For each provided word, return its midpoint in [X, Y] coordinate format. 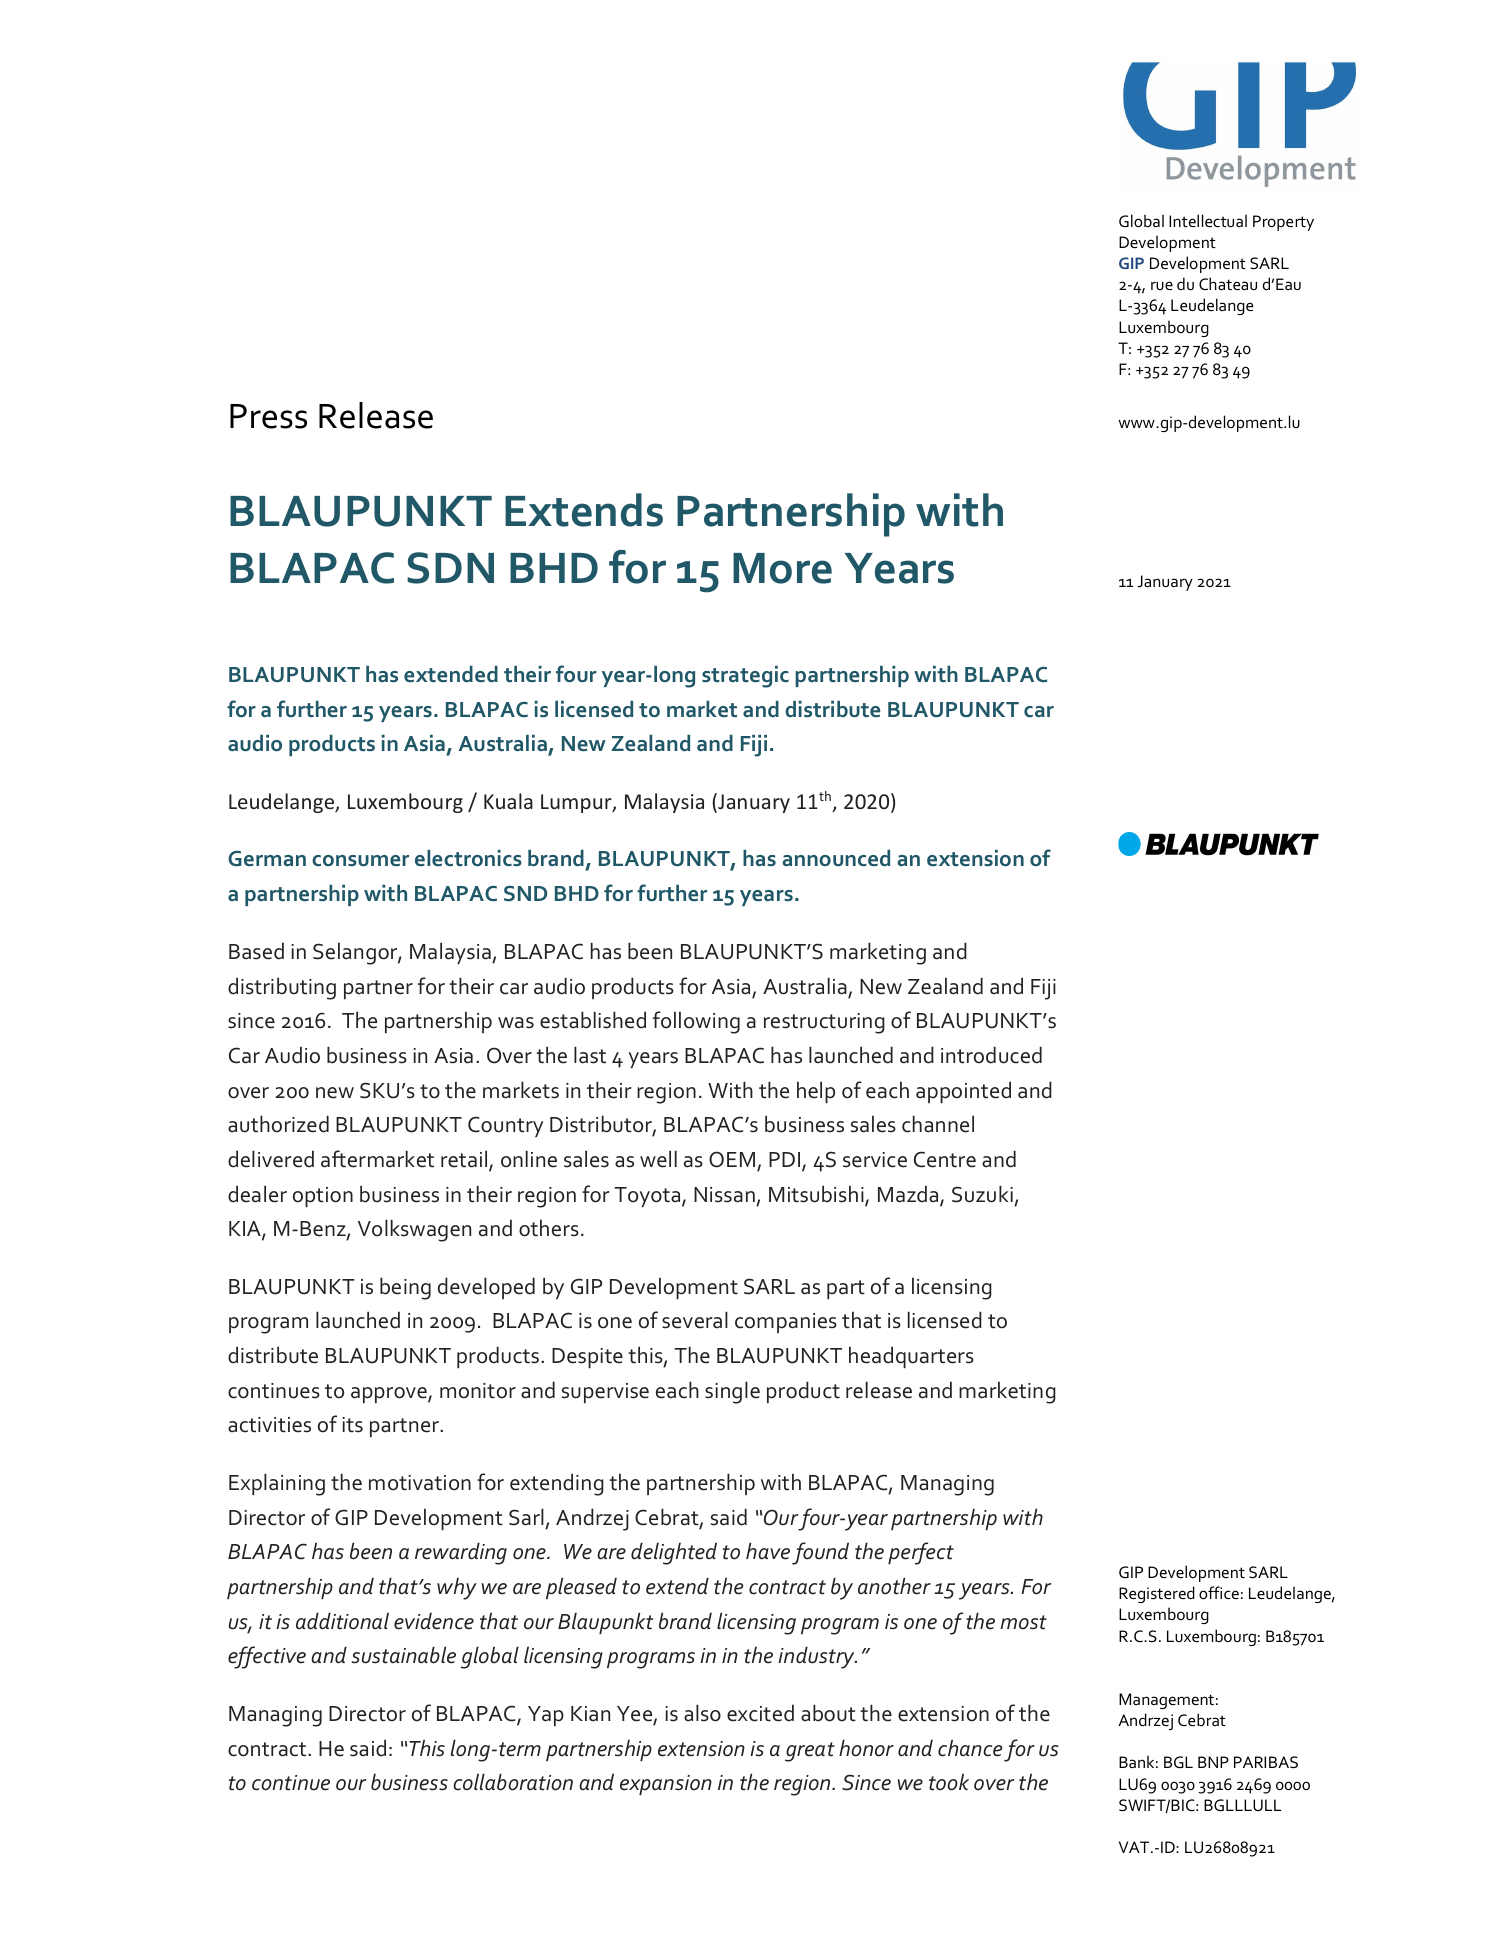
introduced [991, 1055]
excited [760, 1713]
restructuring [824, 1023]
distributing [282, 988]
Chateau [1228, 283]
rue [1162, 285]
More [782, 568]
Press [268, 416]
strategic [745, 677]
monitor [478, 1391]
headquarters [911, 1357]
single [732, 1392]
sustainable [403, 1655]
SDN [450, 568]
